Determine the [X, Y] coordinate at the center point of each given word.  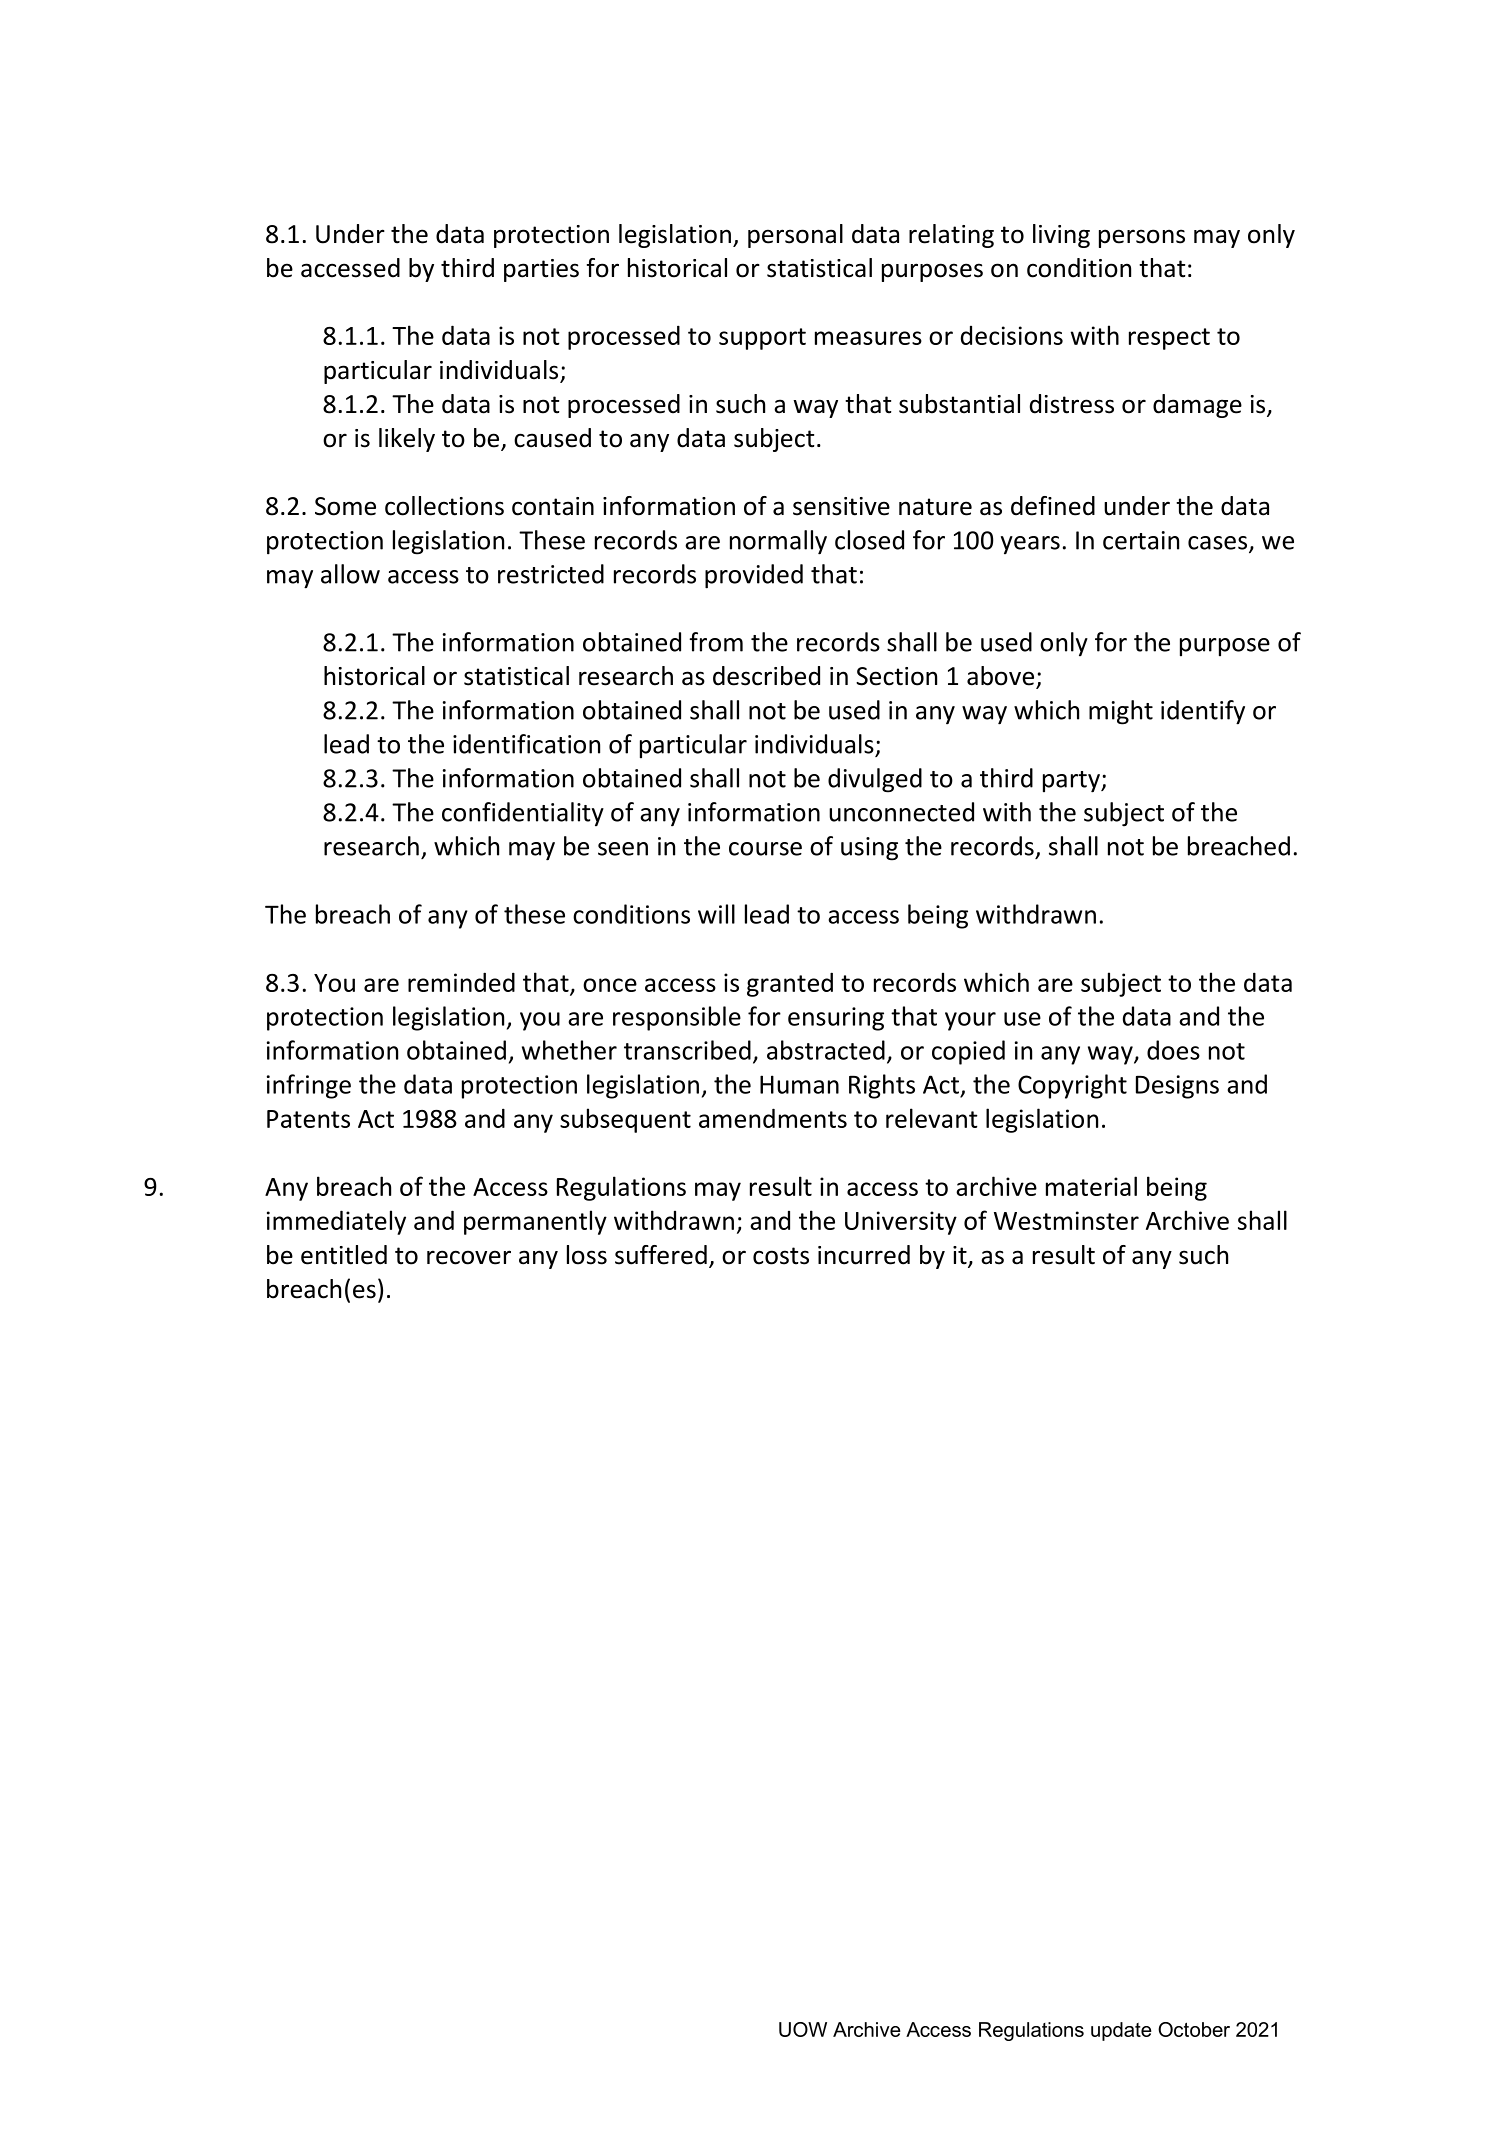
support [762, 339]
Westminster [1066, 1220]
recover [469, 1257]
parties [541, 270]
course [765, 849]
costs [781, 1256]
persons [1142, 238]
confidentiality [523, 814]
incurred [864, 1255]
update [1121, 2031]
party [1072, 782]
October [1194, 2029]
